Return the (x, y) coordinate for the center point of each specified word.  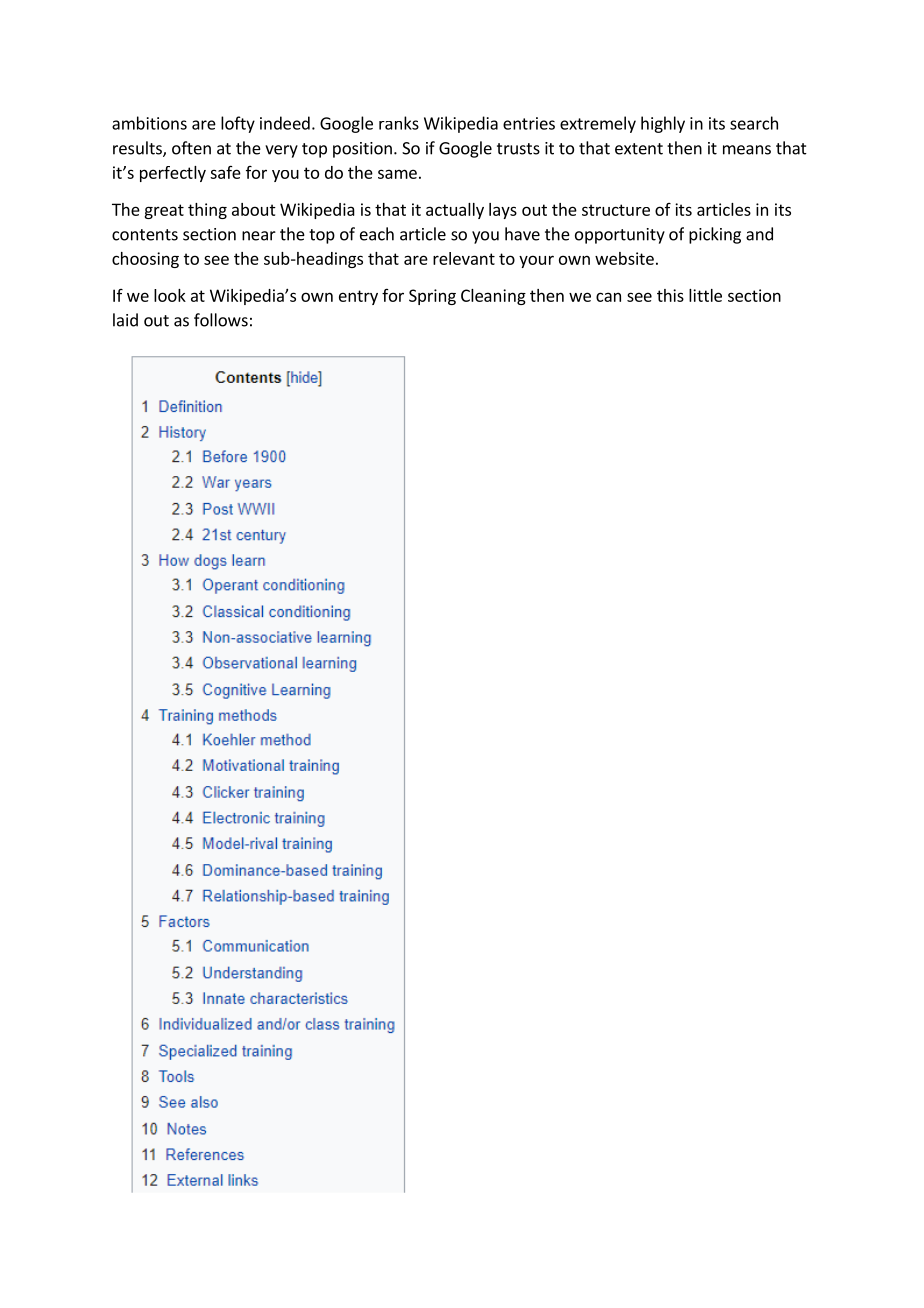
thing (207, 211)
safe (225, 172)
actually (455, 211)
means (747, 150)
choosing (145, 260)
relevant (464, 258)
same (397, 174)
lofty (238, 124)
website (624, 258)
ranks (399, 123)
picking (715, 235)
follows (221, 320)
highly (663, 124)
